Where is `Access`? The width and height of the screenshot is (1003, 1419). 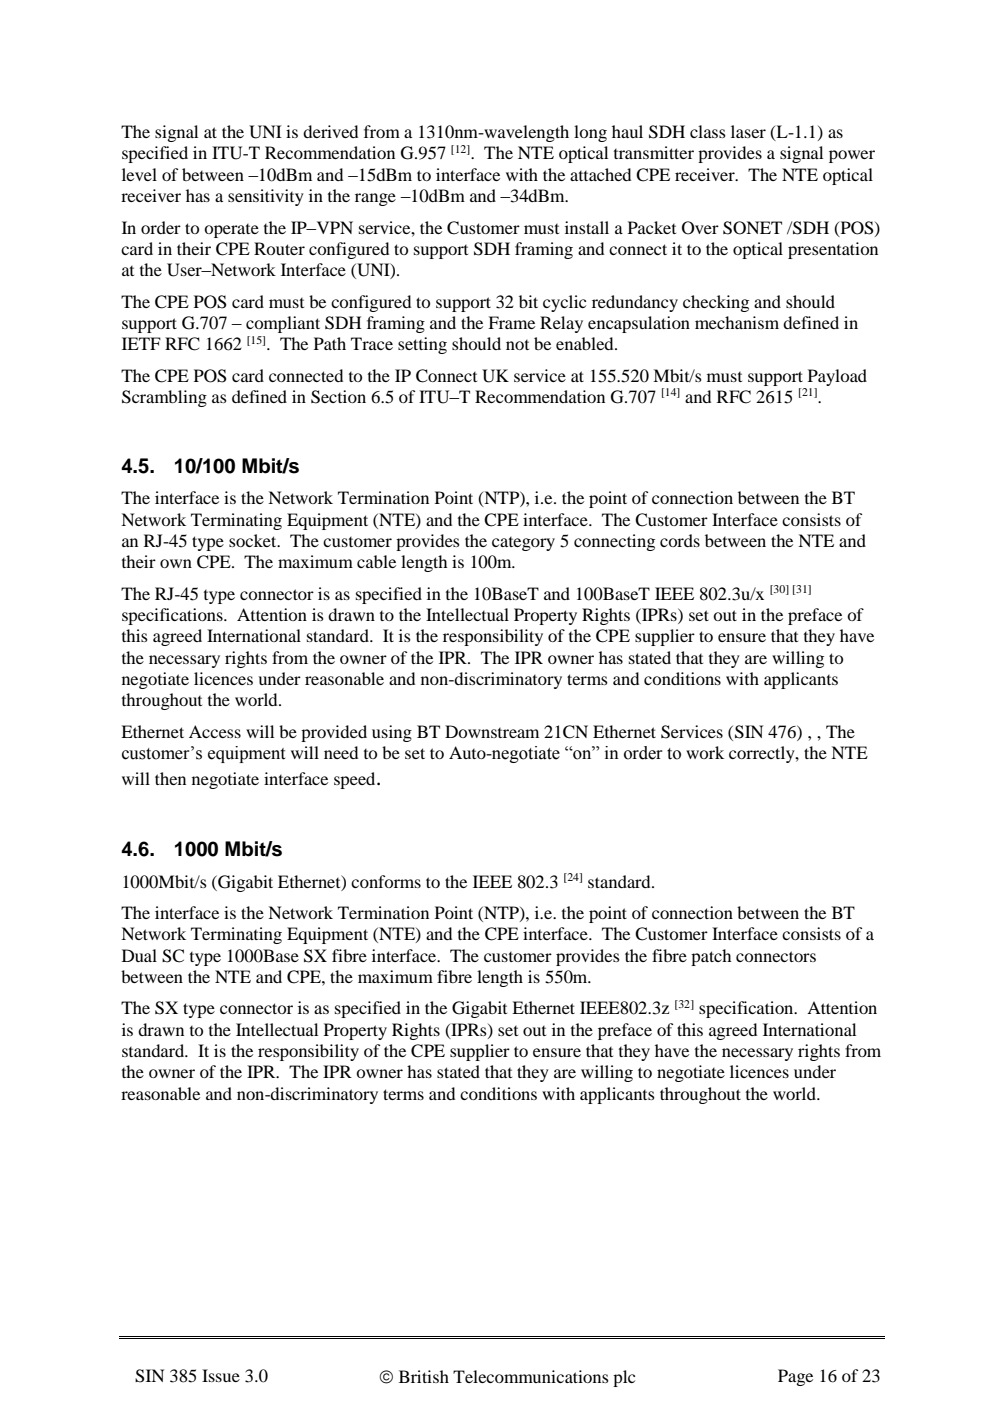 Access is located at coordinates (215, 731).
